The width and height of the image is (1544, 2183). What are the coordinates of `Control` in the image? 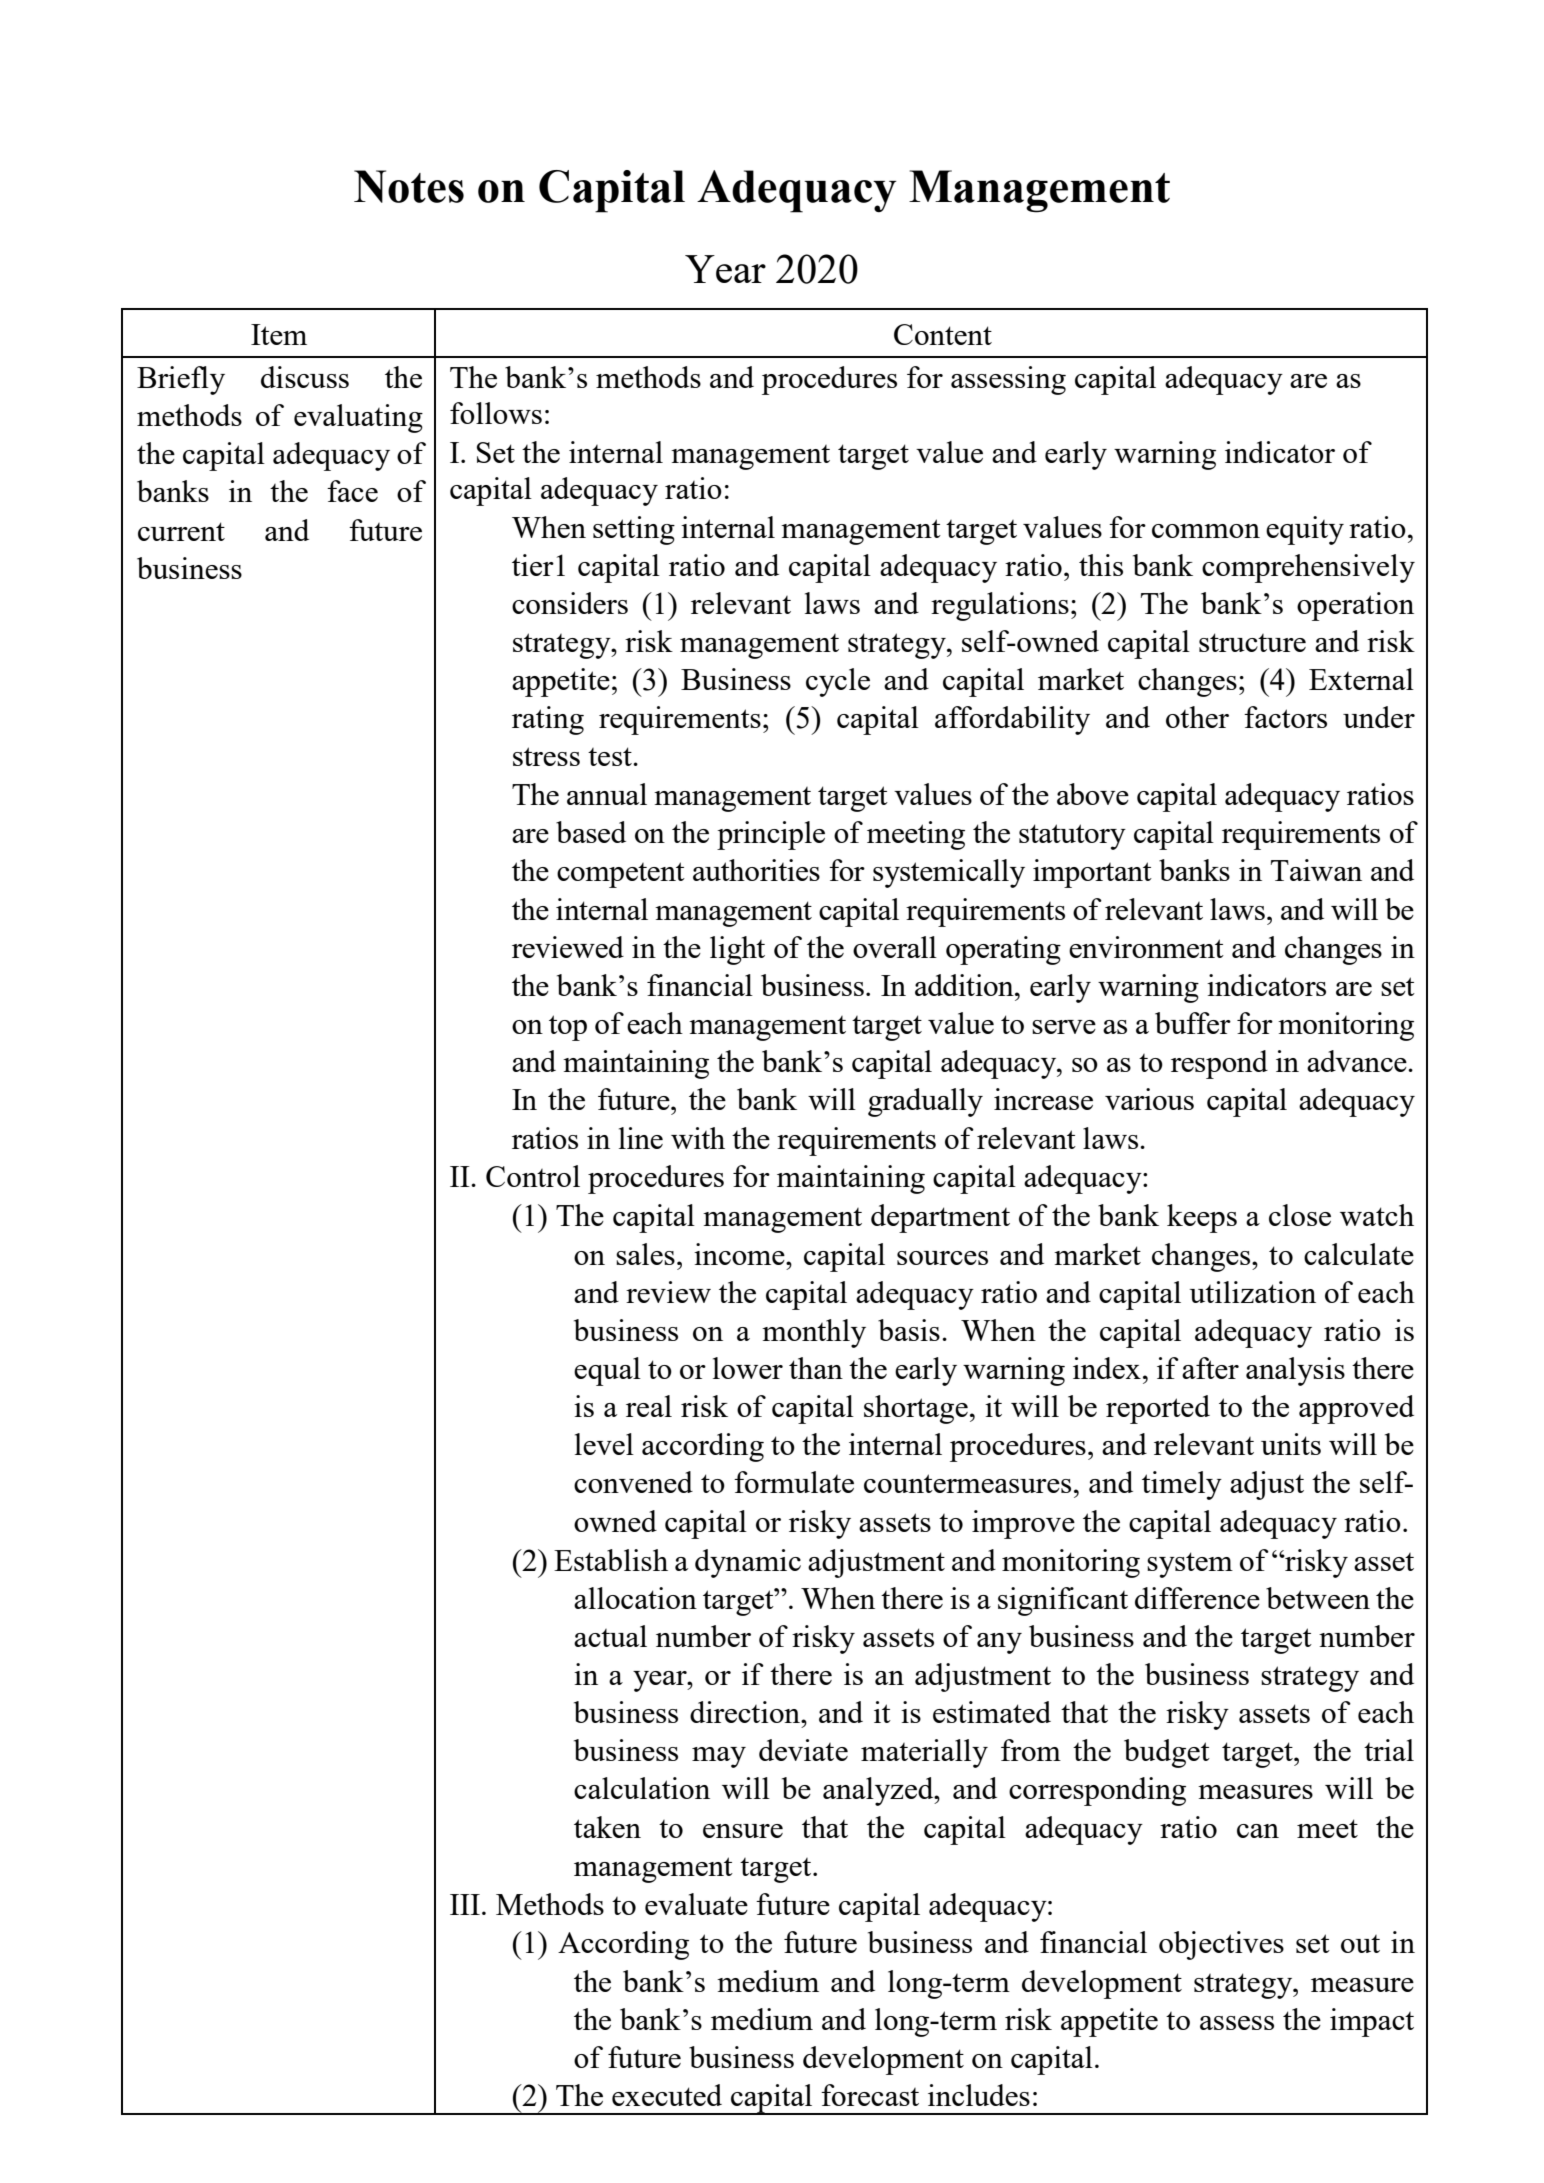 It's located at (533, 1176).
